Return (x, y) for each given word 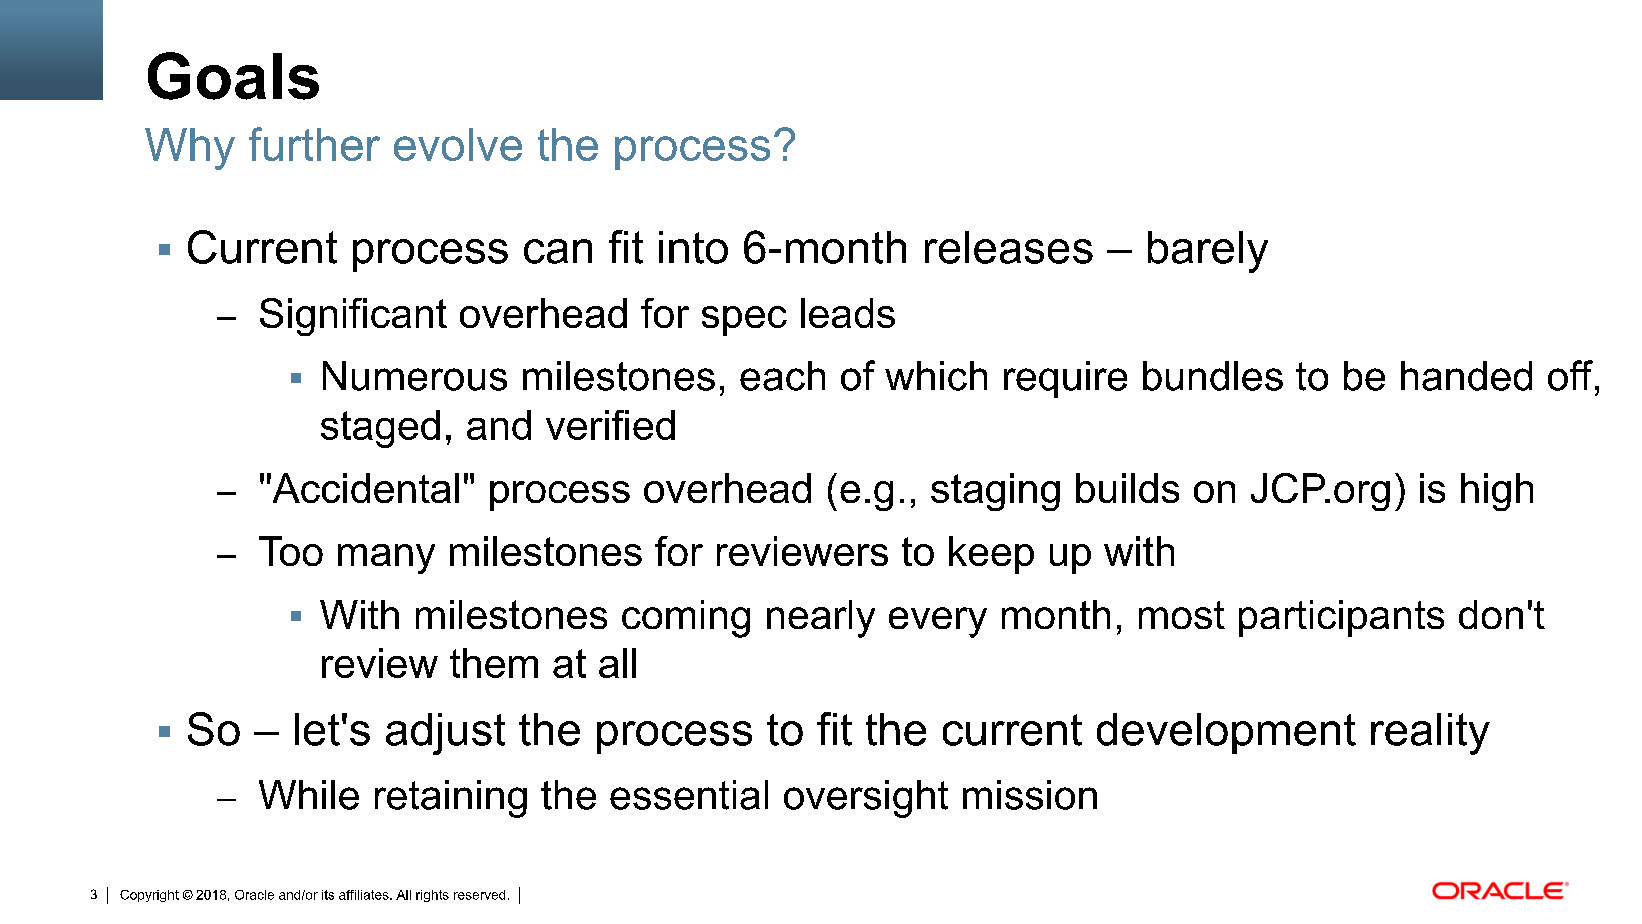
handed (1466, 376)
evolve (458, 144)
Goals (233, 76)
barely (1208, 252)
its (328, 895)
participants (1341, 618)
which (936, 376)
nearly (821, 619)
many (386, 559)
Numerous (415, 376)
